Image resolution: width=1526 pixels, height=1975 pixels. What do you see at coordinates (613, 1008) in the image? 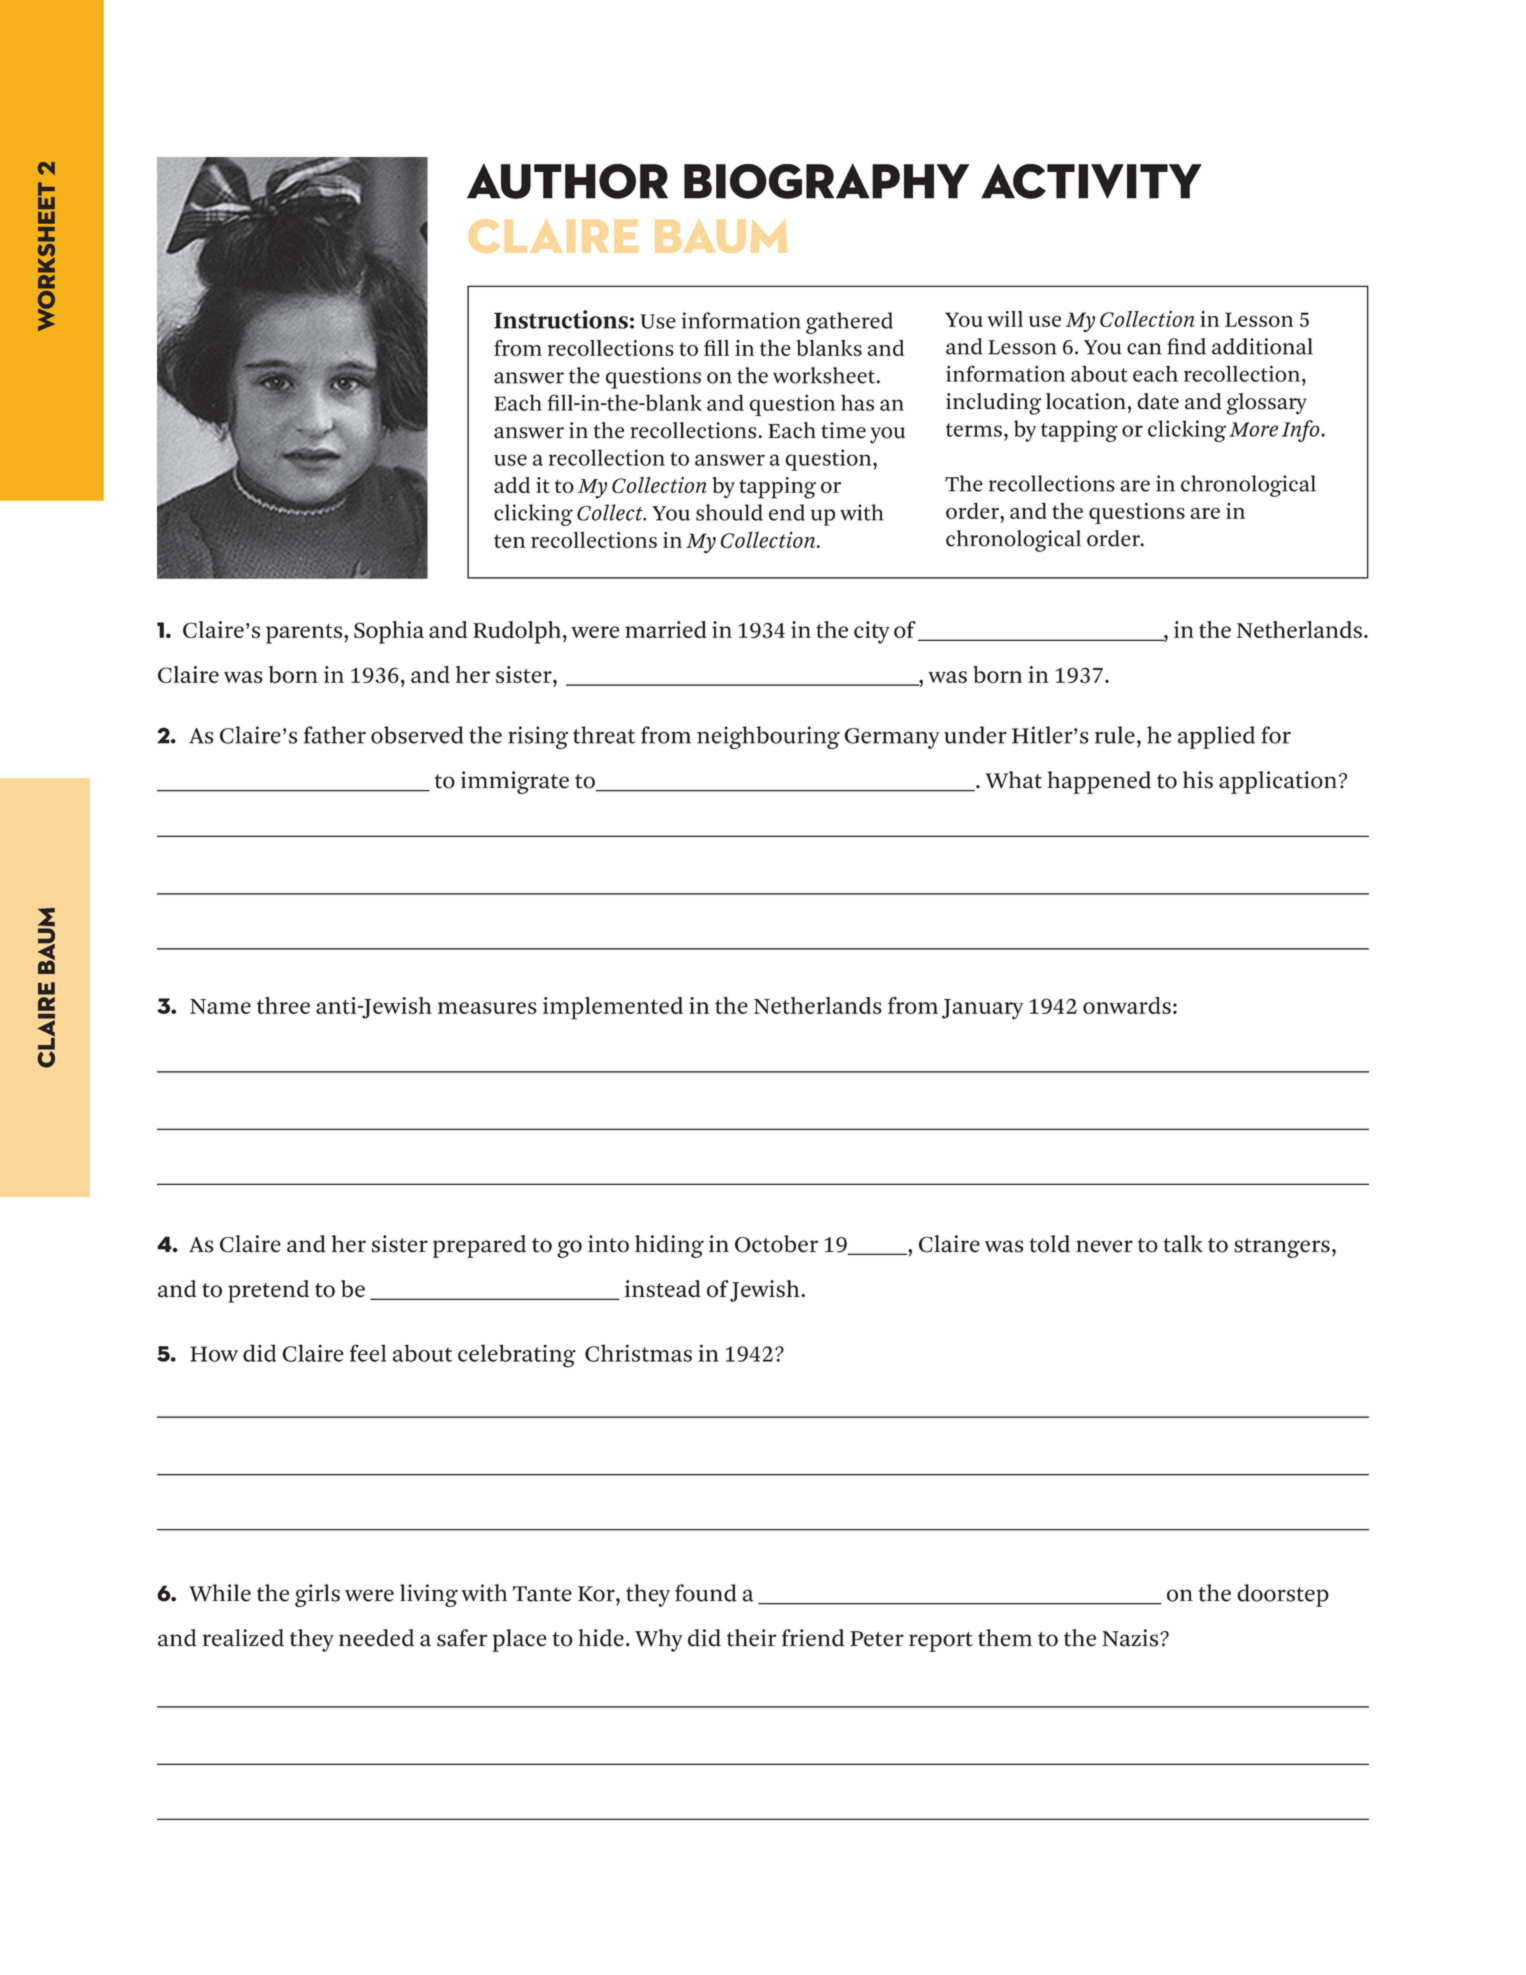
I see `implemented` at bounding box center [613, 1008].
